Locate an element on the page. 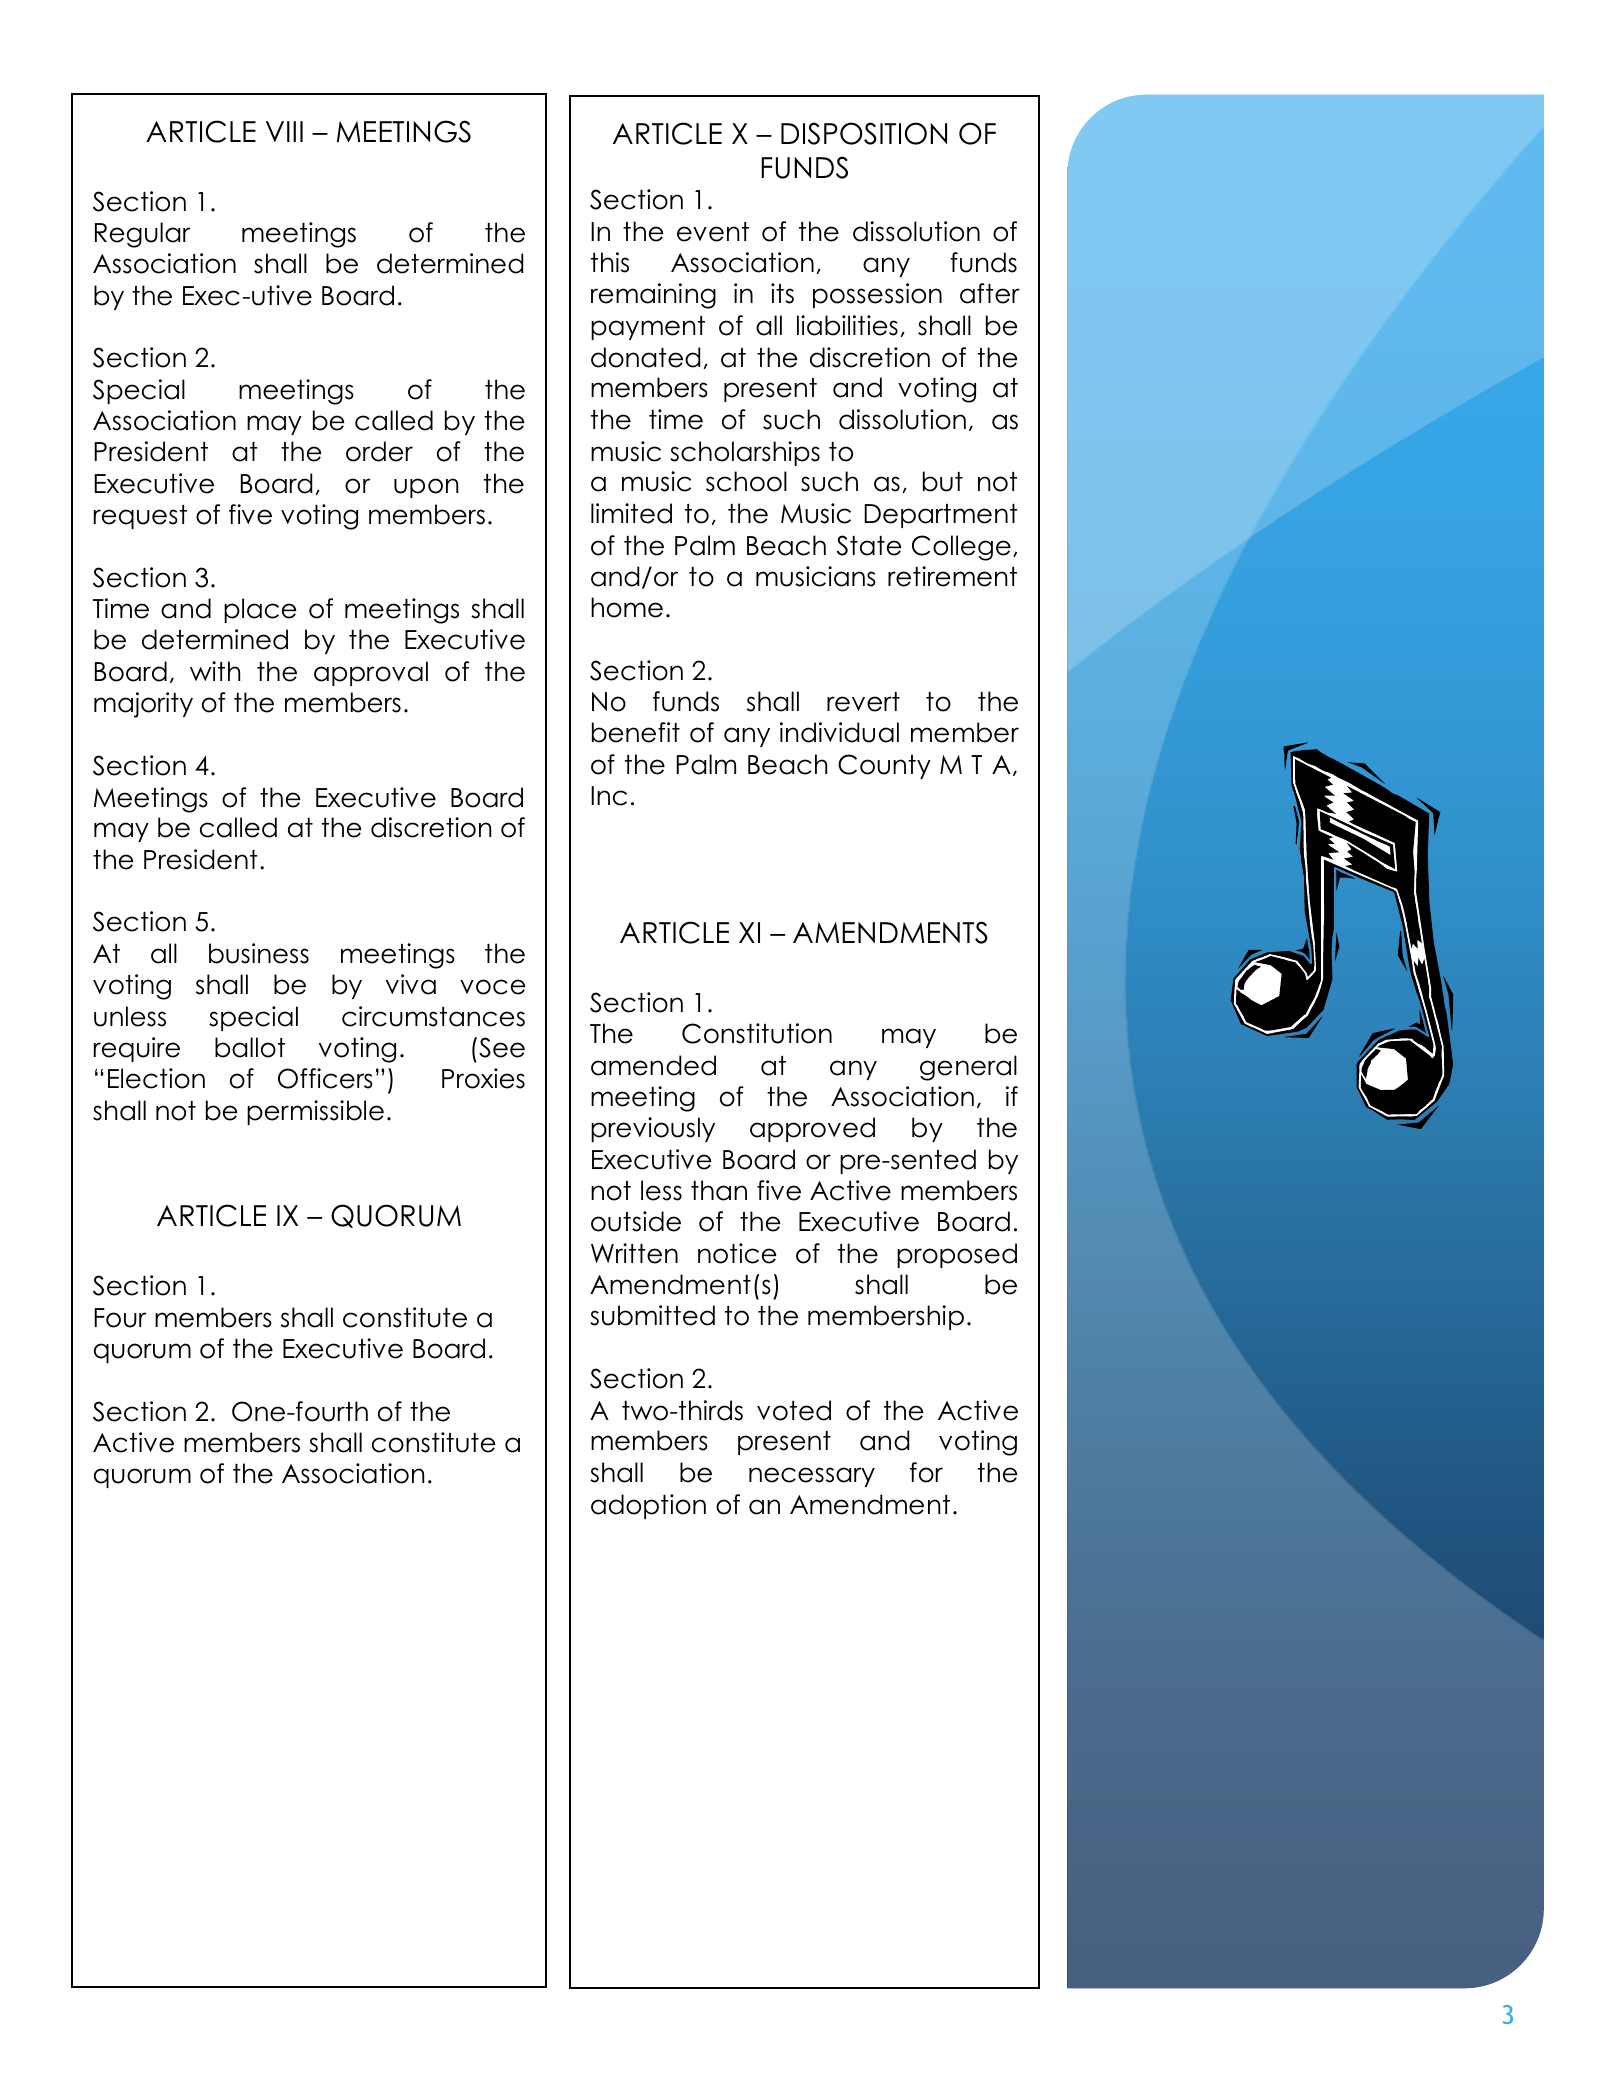  limited is located at coordinates (631, 513).
